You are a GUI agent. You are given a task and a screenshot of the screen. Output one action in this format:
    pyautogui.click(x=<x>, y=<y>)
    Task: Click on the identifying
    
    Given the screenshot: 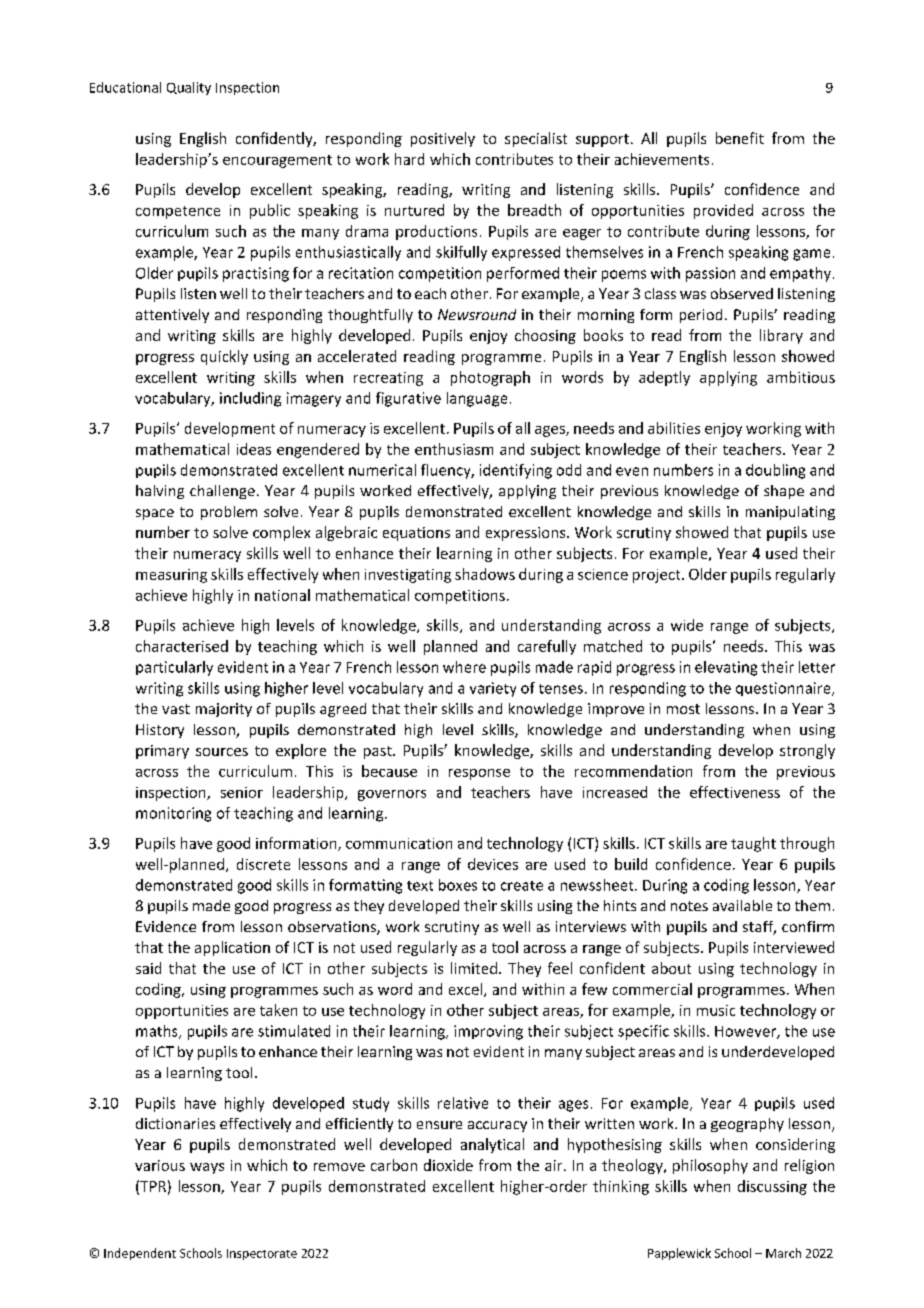 What is the action you would take?
    pyautogui.click(x=516, y=471)
